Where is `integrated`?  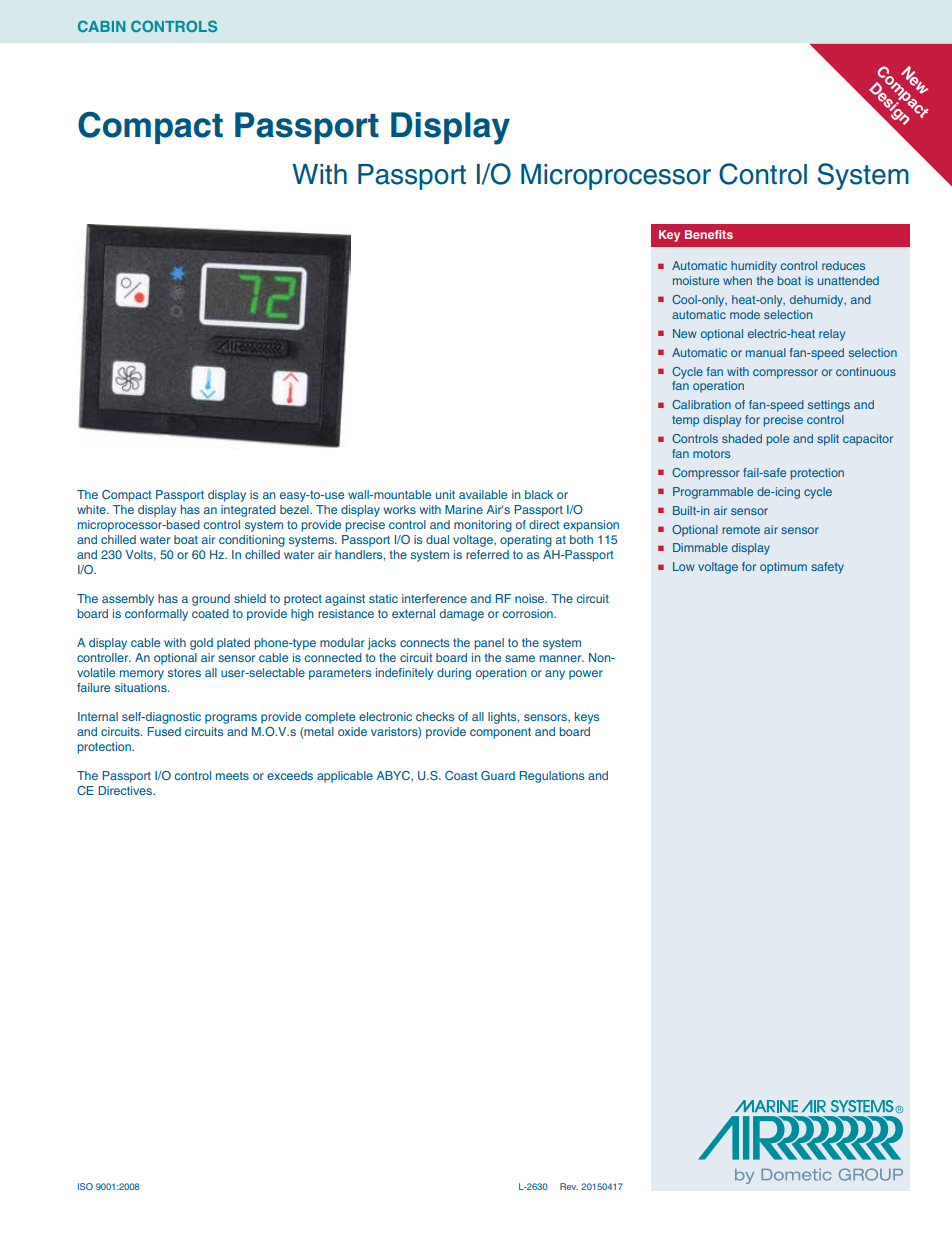
integrated is located at coordinates (248, 511).
